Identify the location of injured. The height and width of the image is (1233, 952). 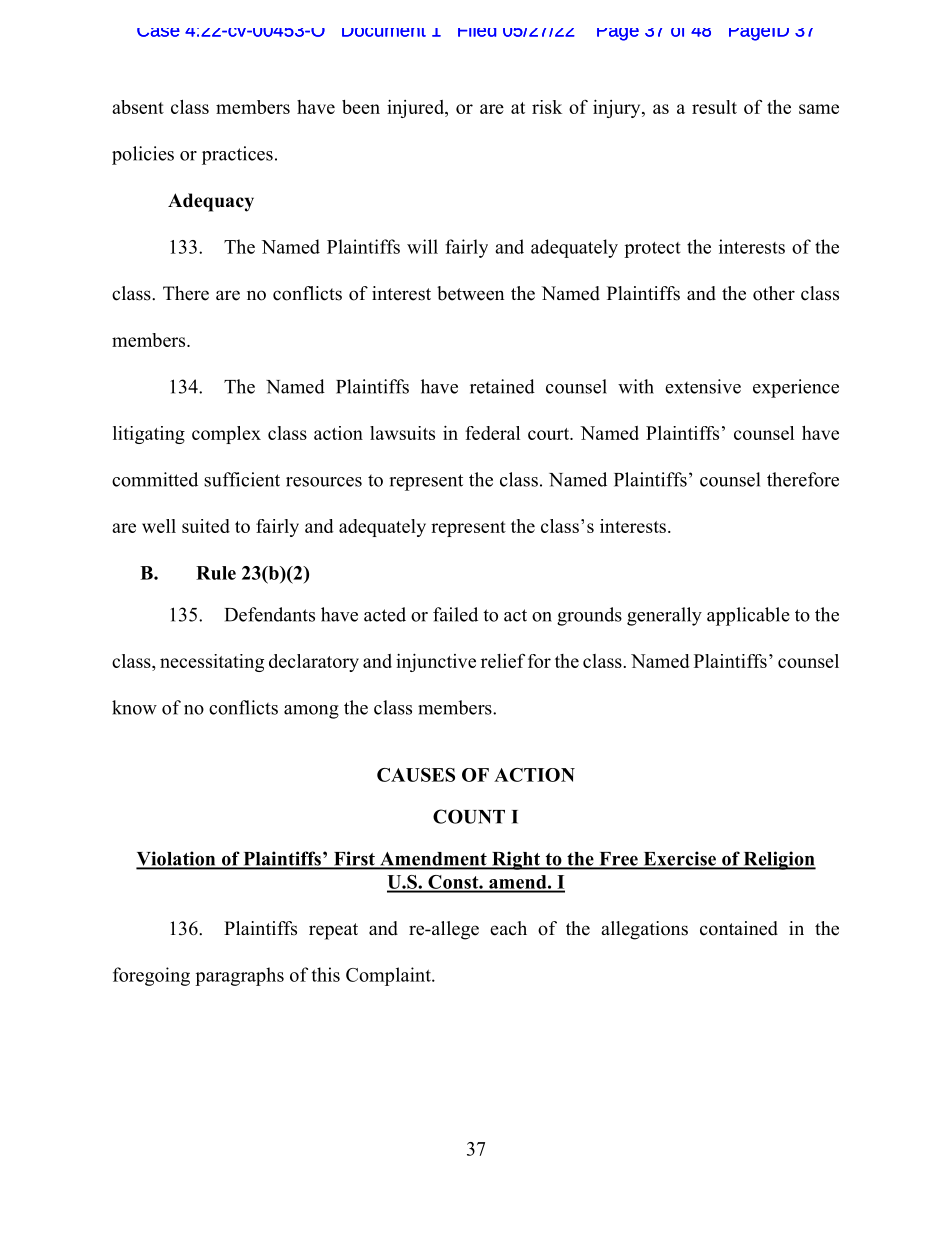
(416, 109).
